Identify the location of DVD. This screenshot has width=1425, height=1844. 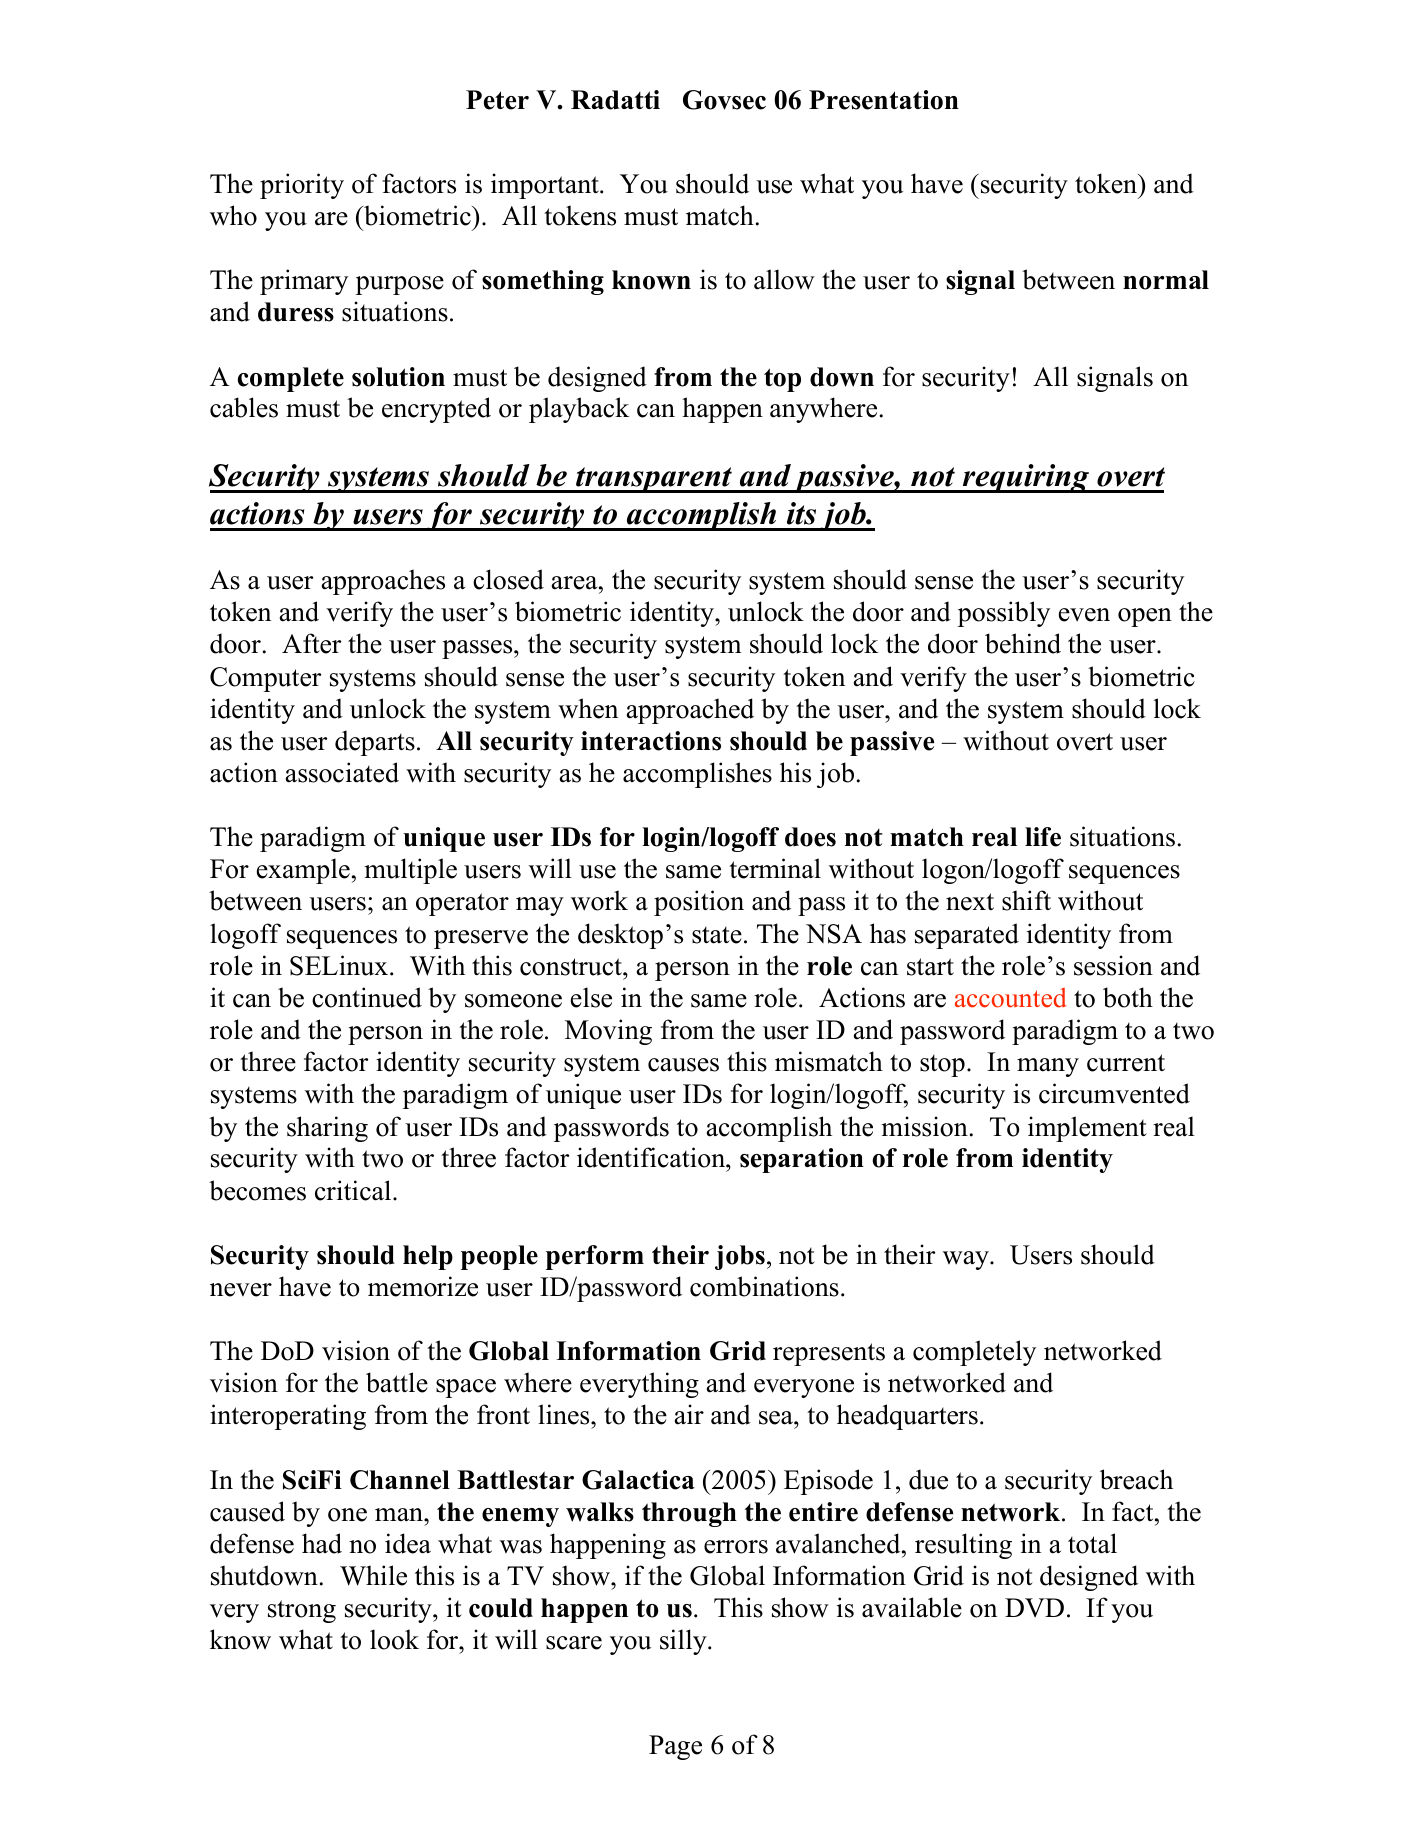
(1034, 1608).
